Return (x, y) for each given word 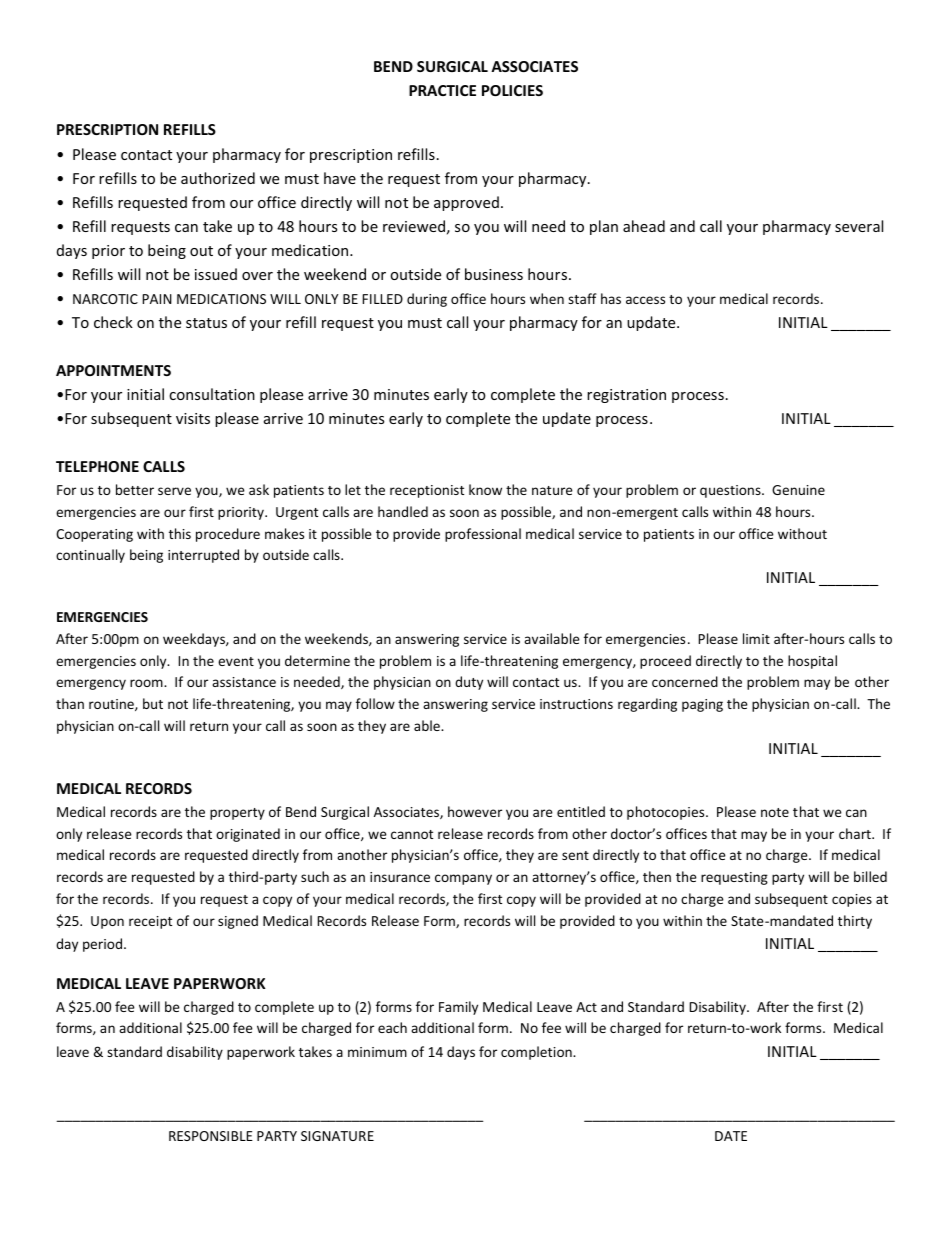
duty (469, 683)
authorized (218, 178)
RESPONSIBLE (211, 1136)
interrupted (203, 556)
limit (756, 638)
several (859, 226)
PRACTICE (442, 90)
